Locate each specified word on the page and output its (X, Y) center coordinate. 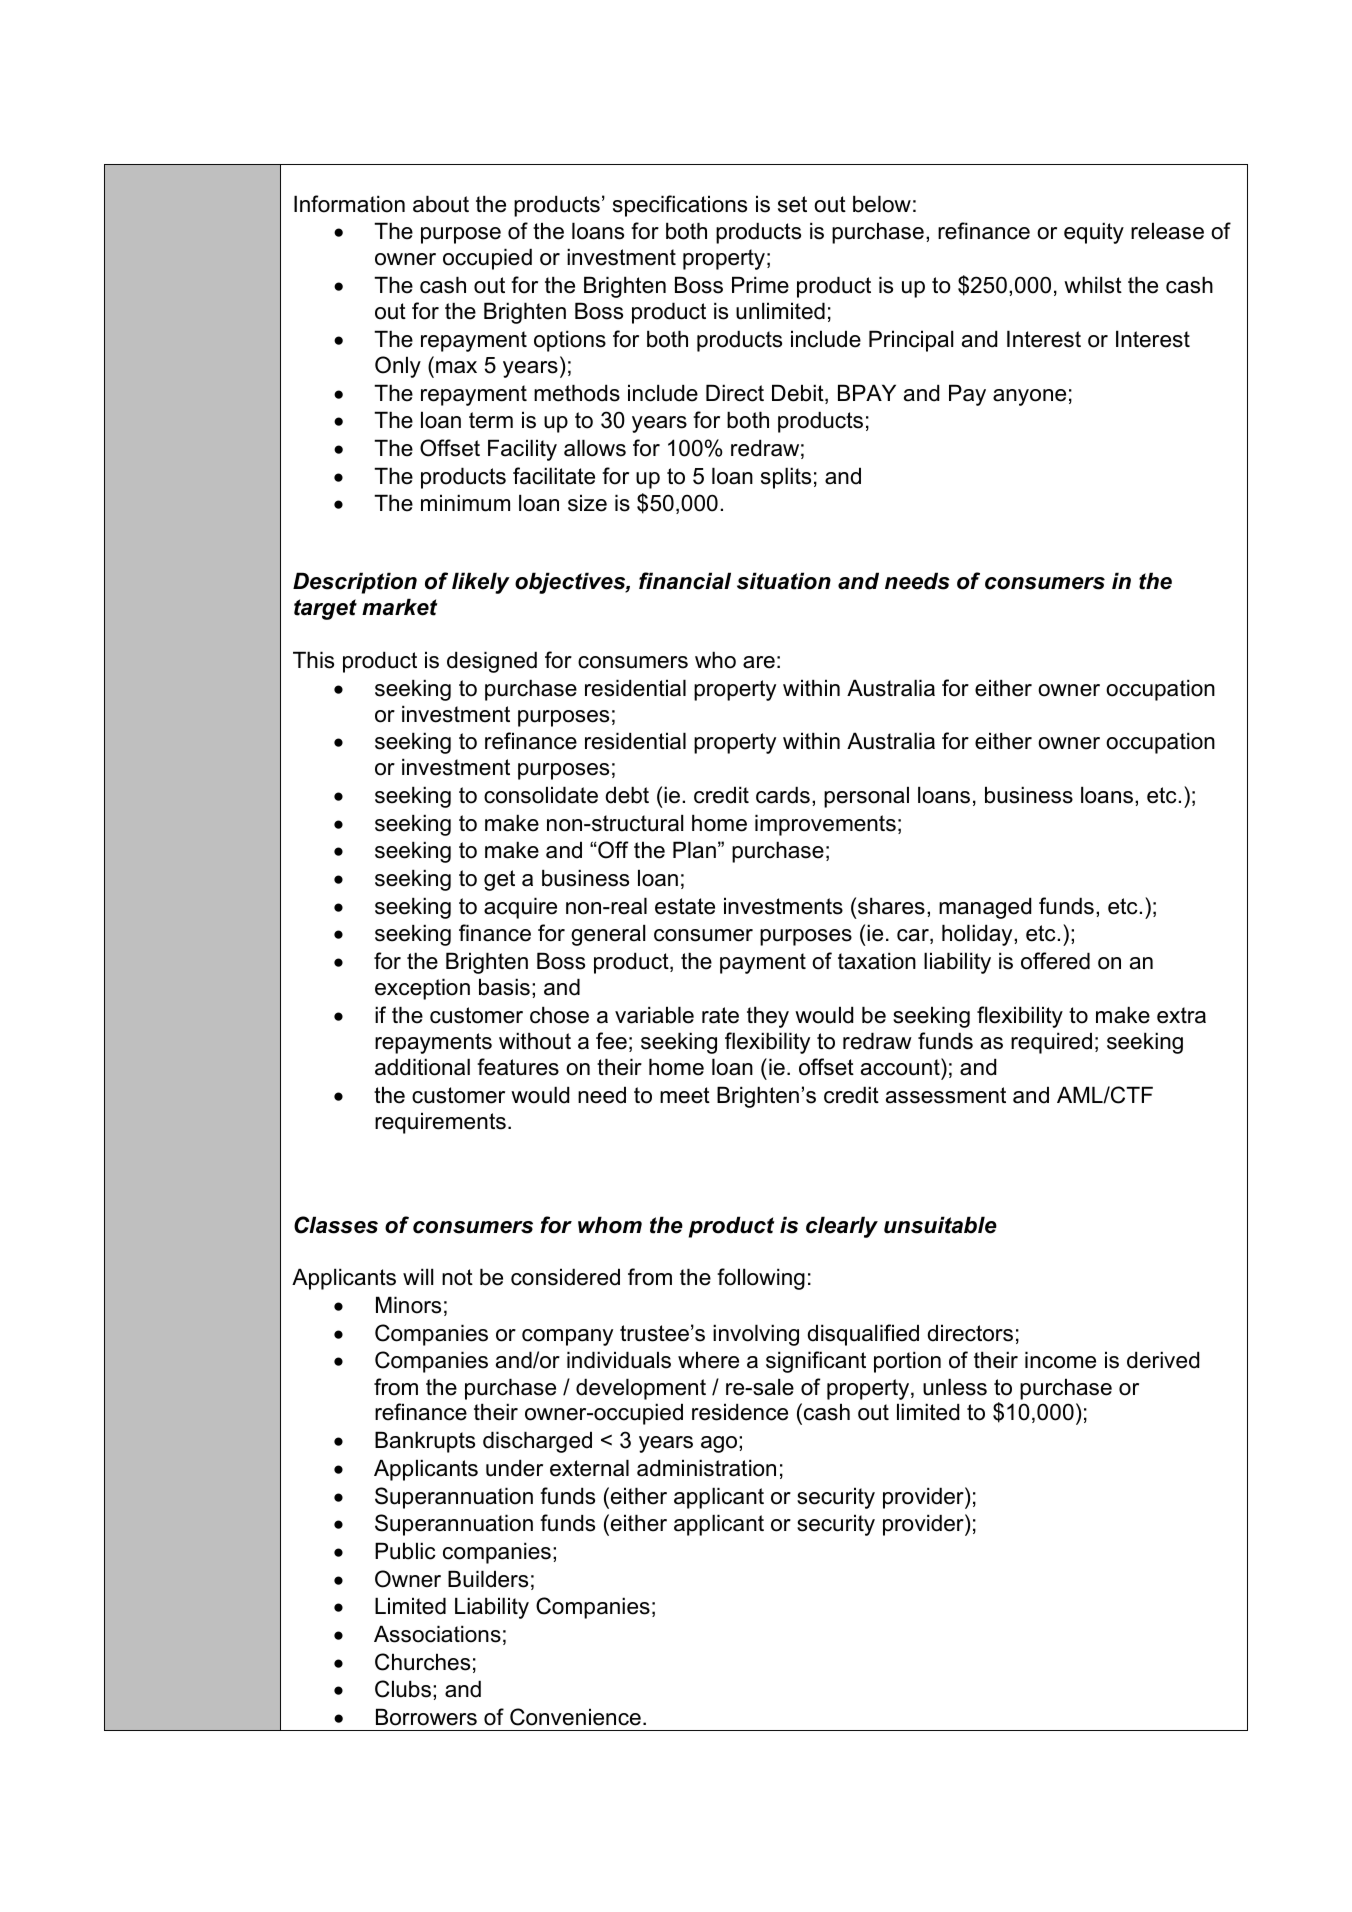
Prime (760, 285)
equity (1094, 233)
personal (866, 797)
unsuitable (940, 1225)
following (761, 1279)
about (441, 204)
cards (783, 795)
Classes (336, 1225)
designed (492, 662)
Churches (422, 1662)
